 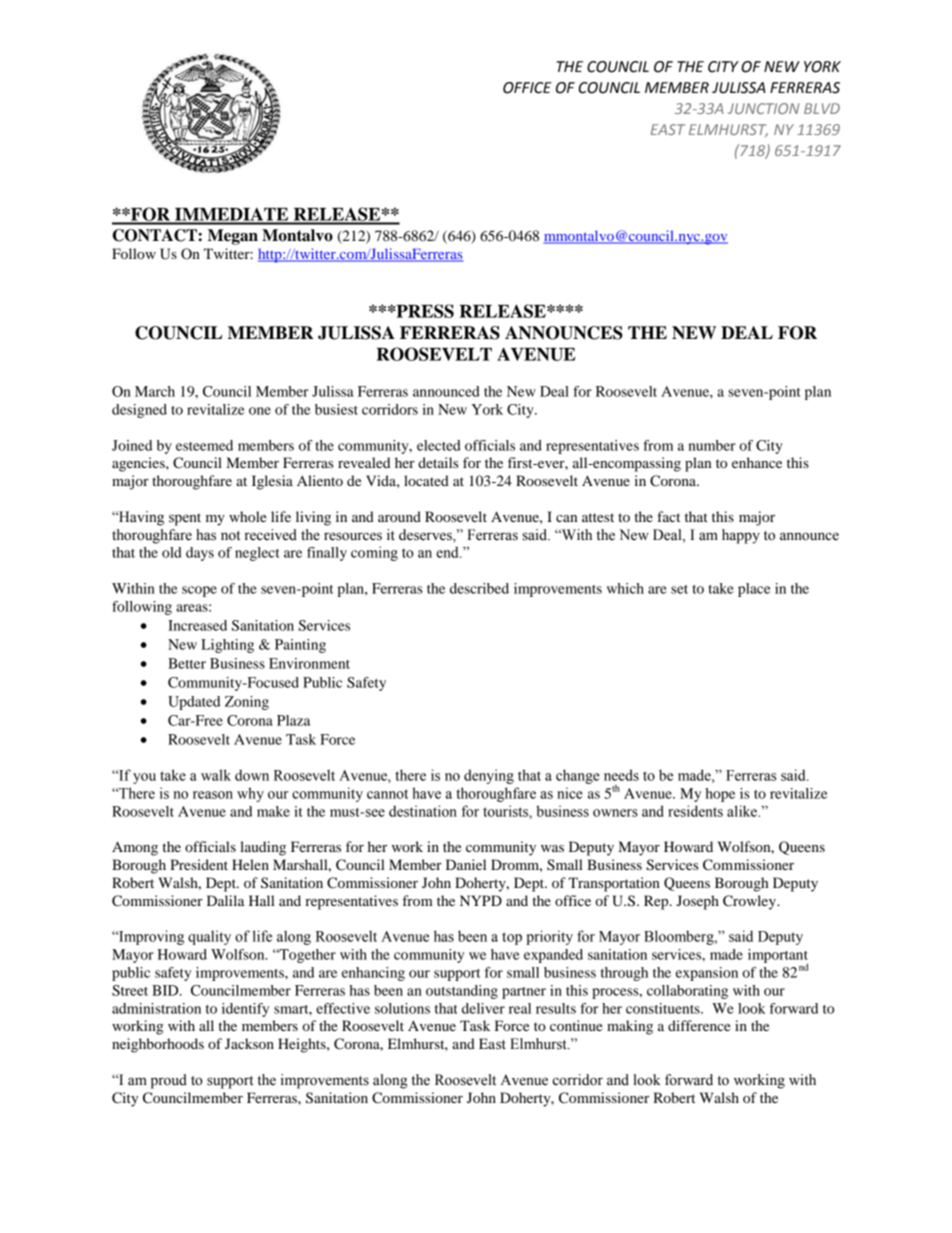 What do you see at coordinates (822, 108) in the screenshot?
I see `BLVD` at bounding box center [822, 108].
